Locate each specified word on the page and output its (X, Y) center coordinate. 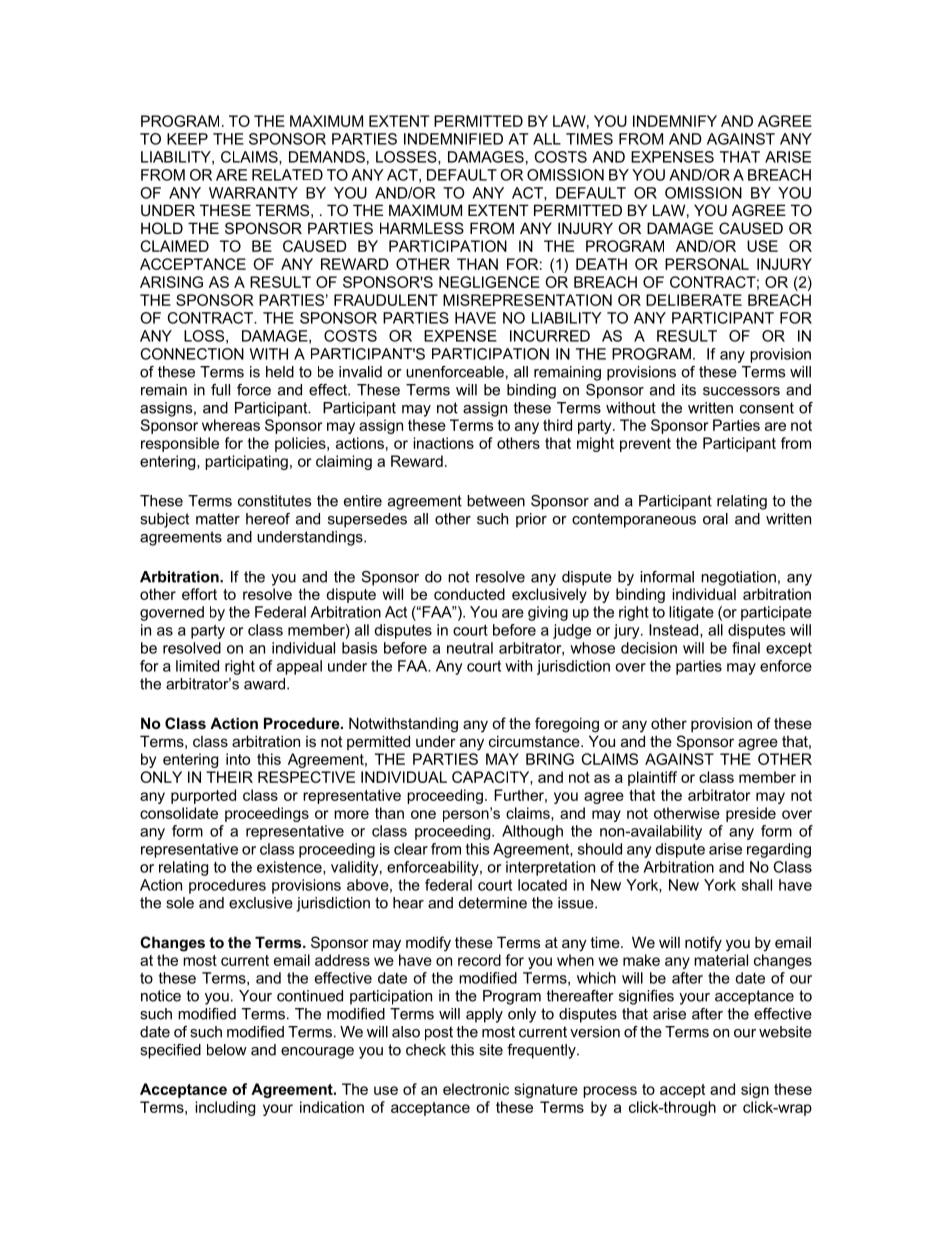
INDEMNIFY (675, 121)
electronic (476, 1089)
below (227, 1050)
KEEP (187, 139)
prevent (645, 445)
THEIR (229, 777)
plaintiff (652, 778)
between (496, 501)
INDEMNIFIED (453, 139)
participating (246, 462)
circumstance (535, 741)
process (610, 1092)
